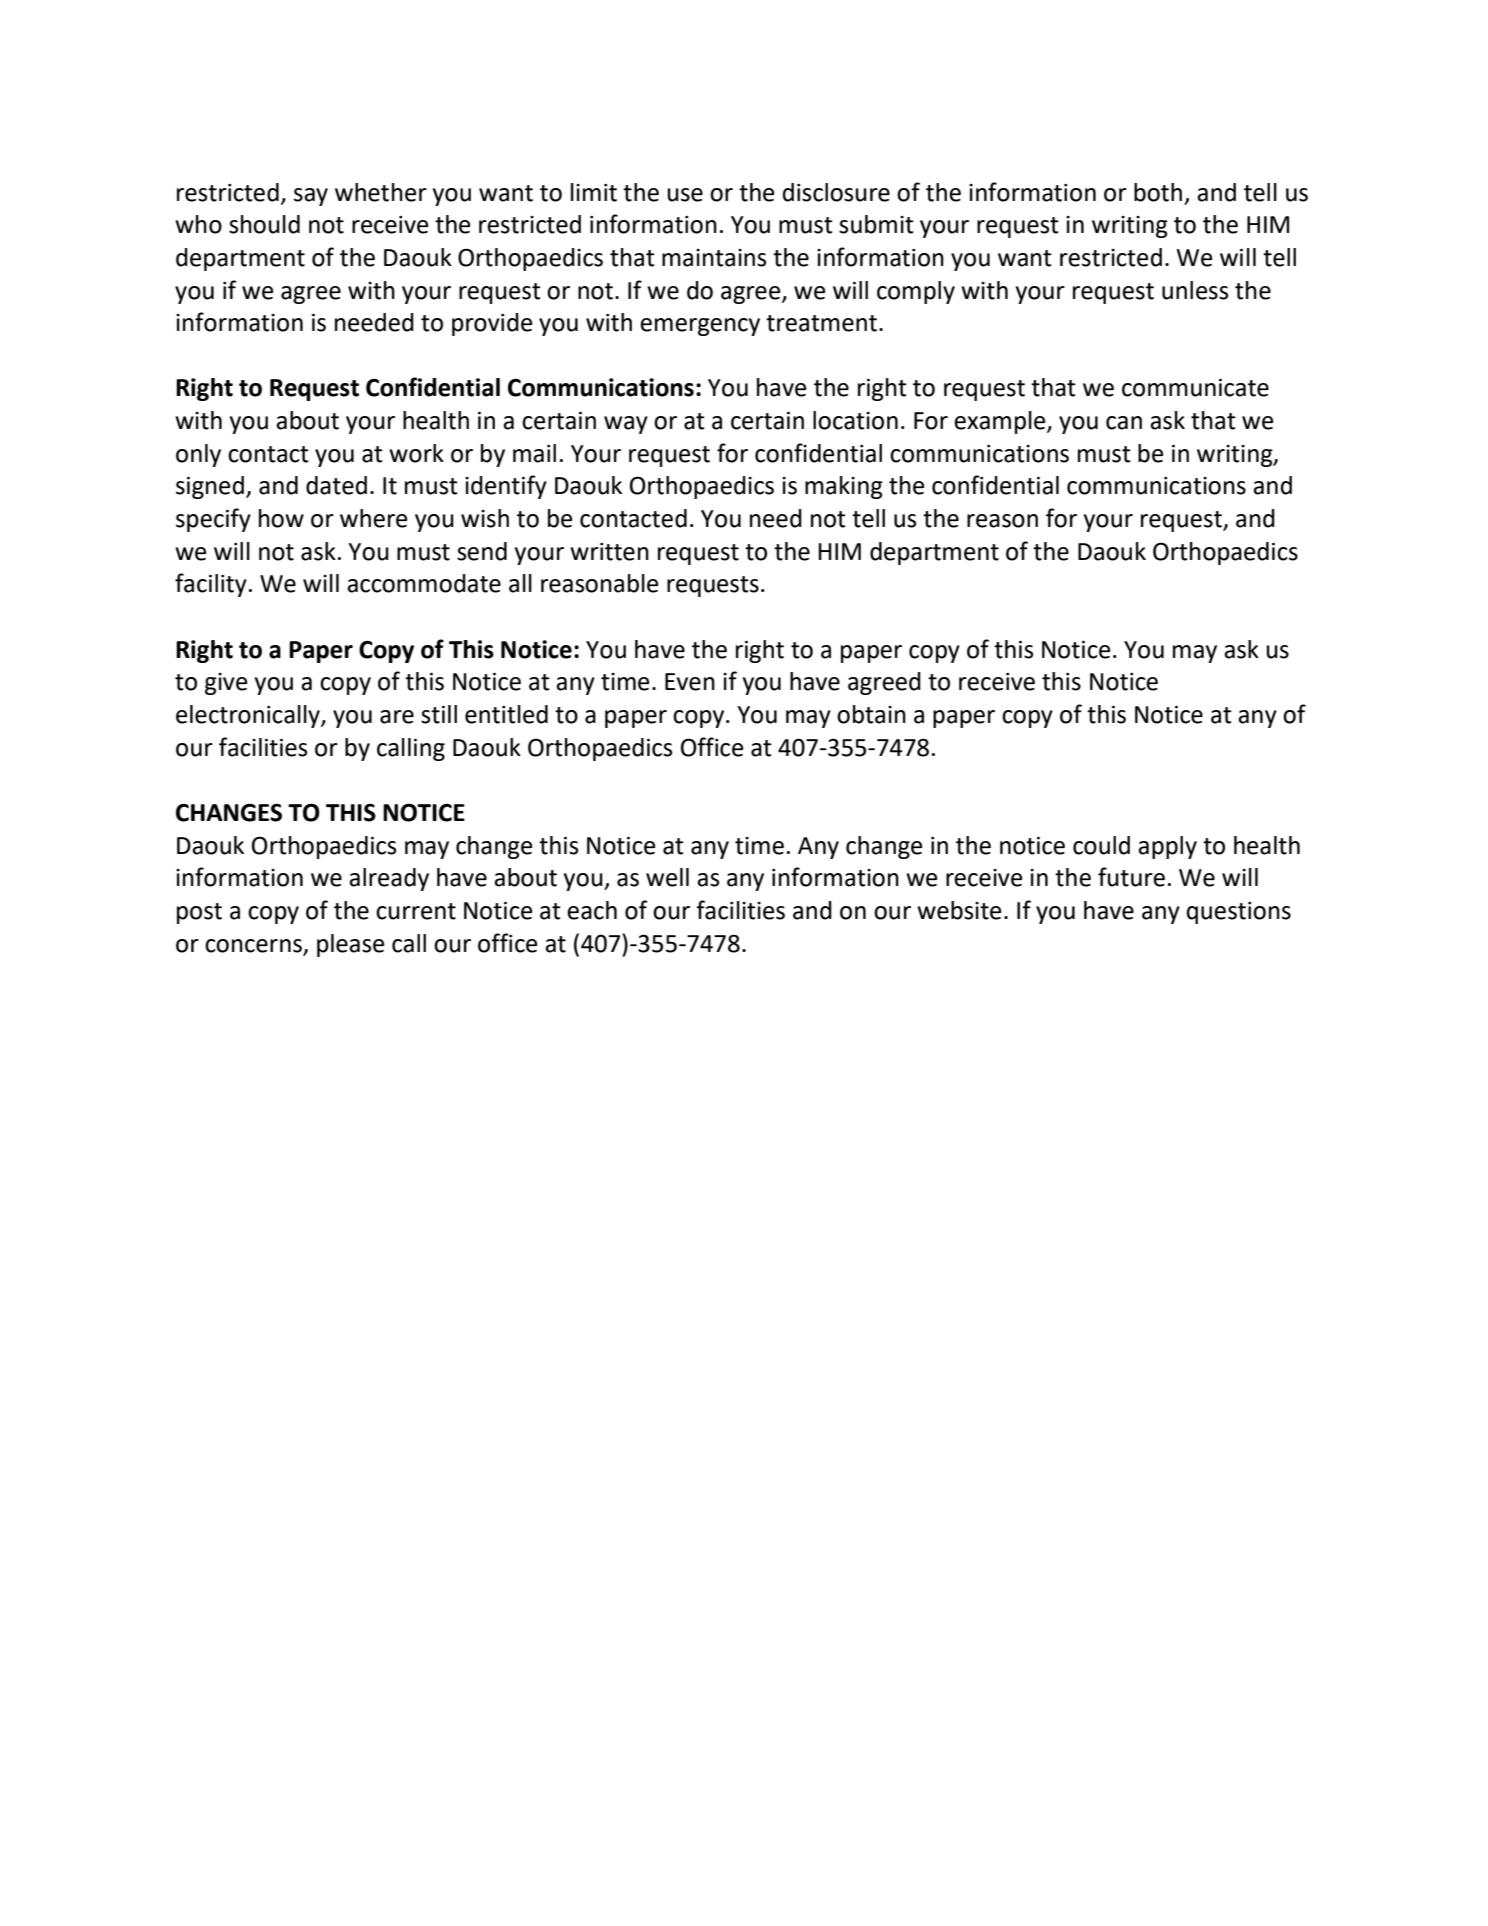 The width and height of the screenshot is (1488, 1926). What do you see at coordinates (685, 195) in the screenshot?
I see `use` at bounding box center [685, 195].
